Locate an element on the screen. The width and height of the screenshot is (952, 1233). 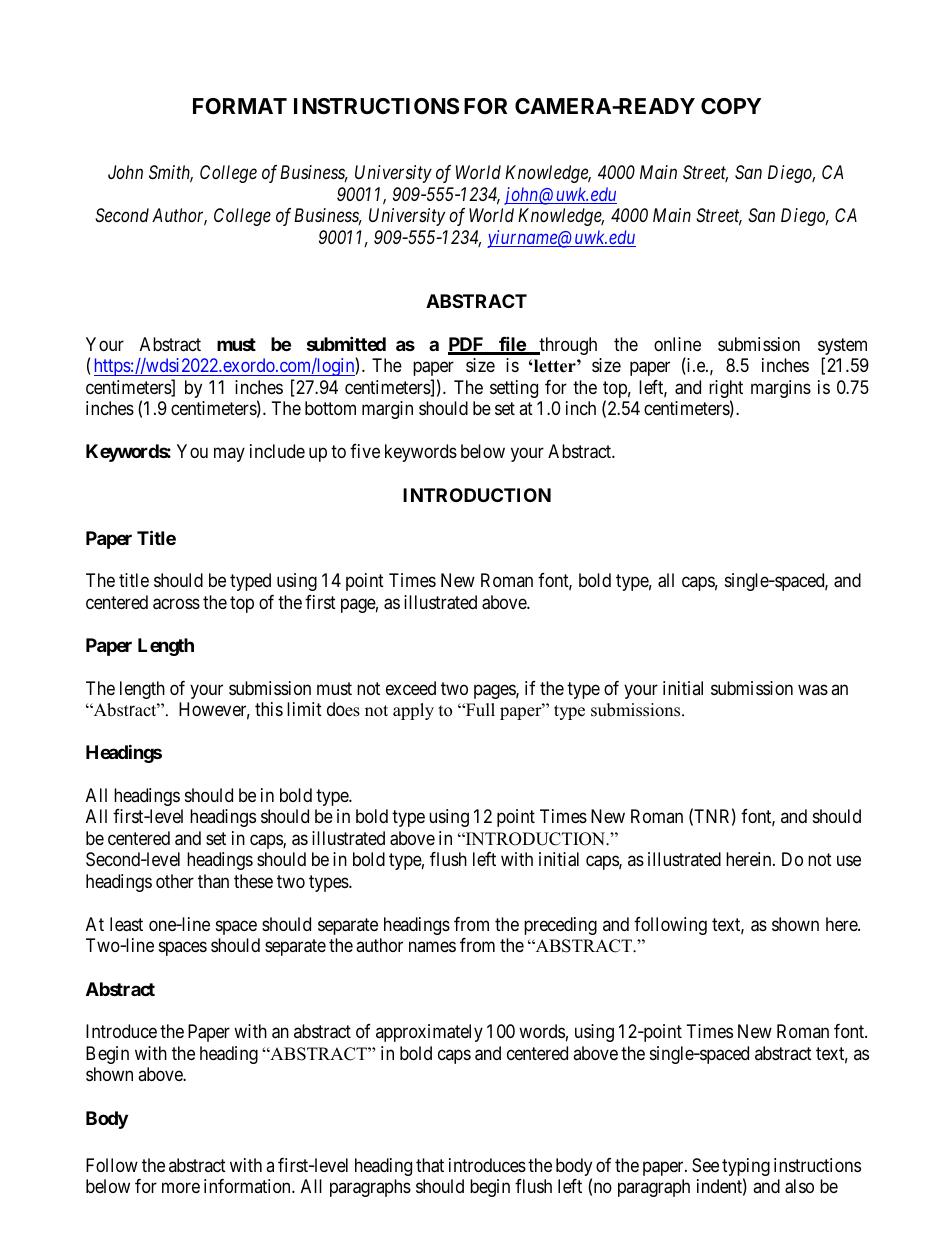
right is located at coordinates (726, 390).
